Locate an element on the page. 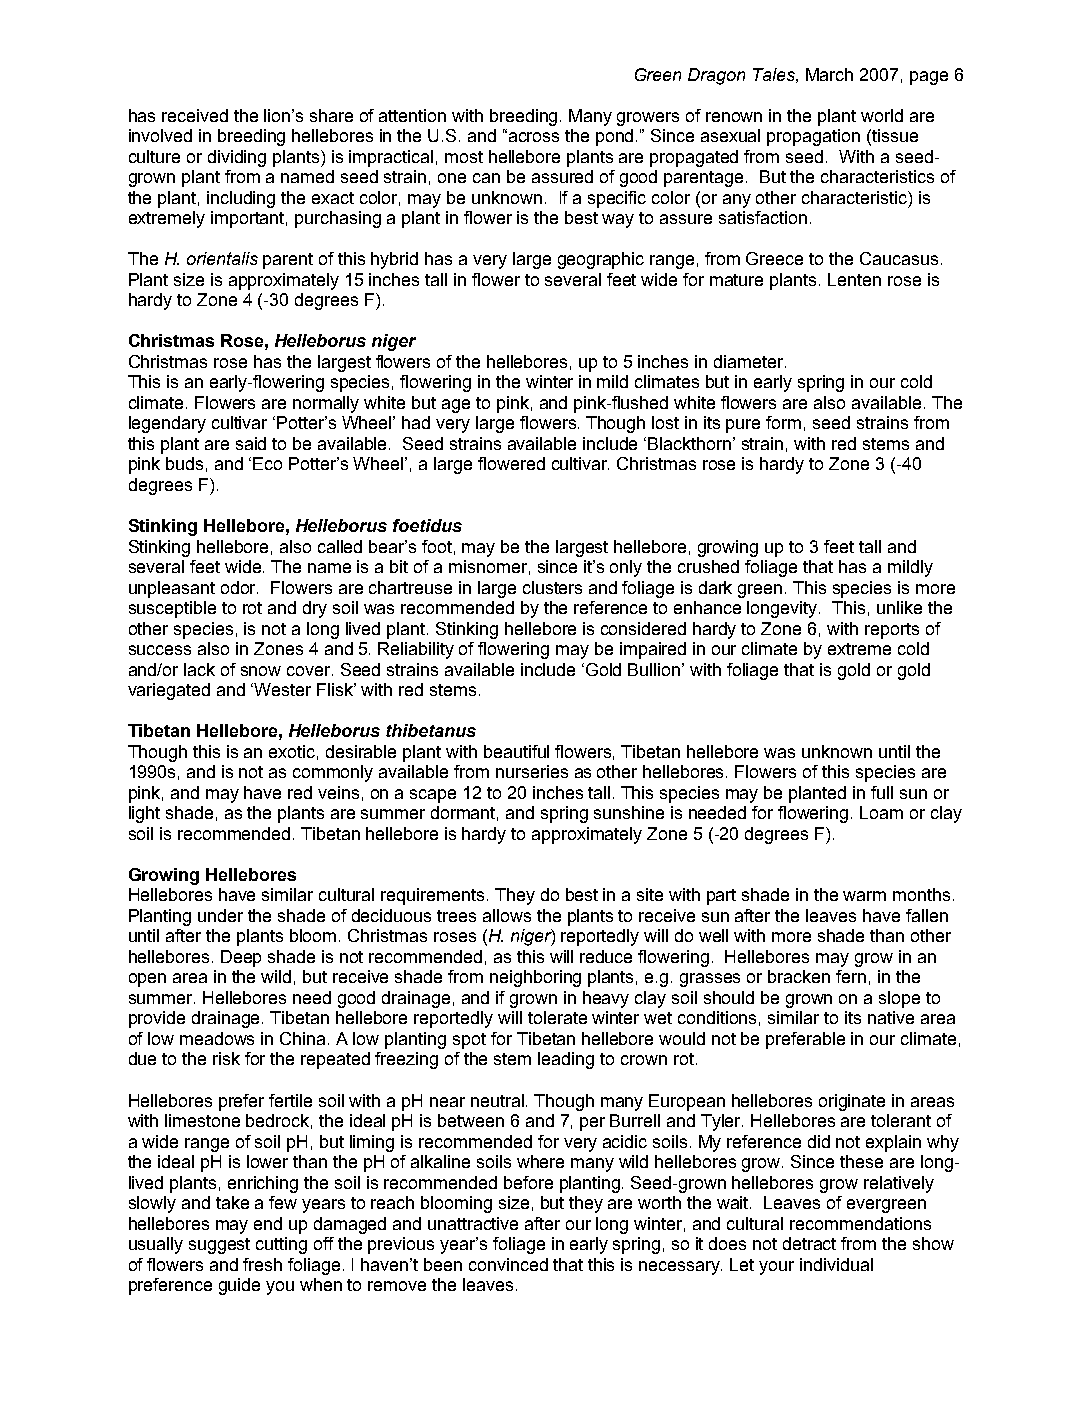 This document has width=1092, height=1413. neighboring is located at coordinates (535, 978).
